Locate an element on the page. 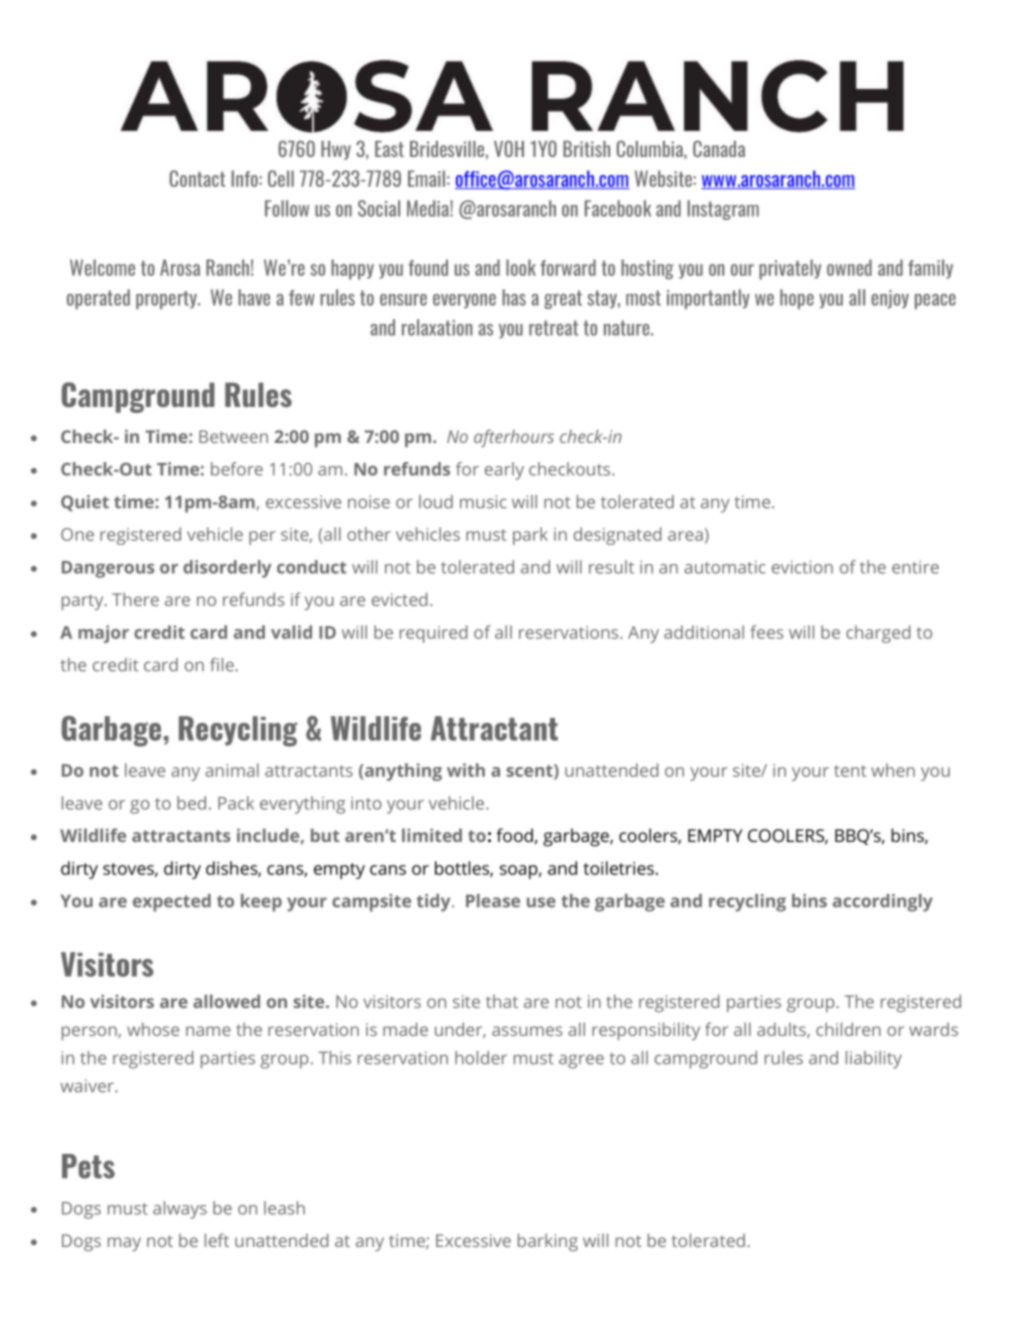 The width and height of the image is (1024, 1325). Contact is located at coordinates (197, 178).
